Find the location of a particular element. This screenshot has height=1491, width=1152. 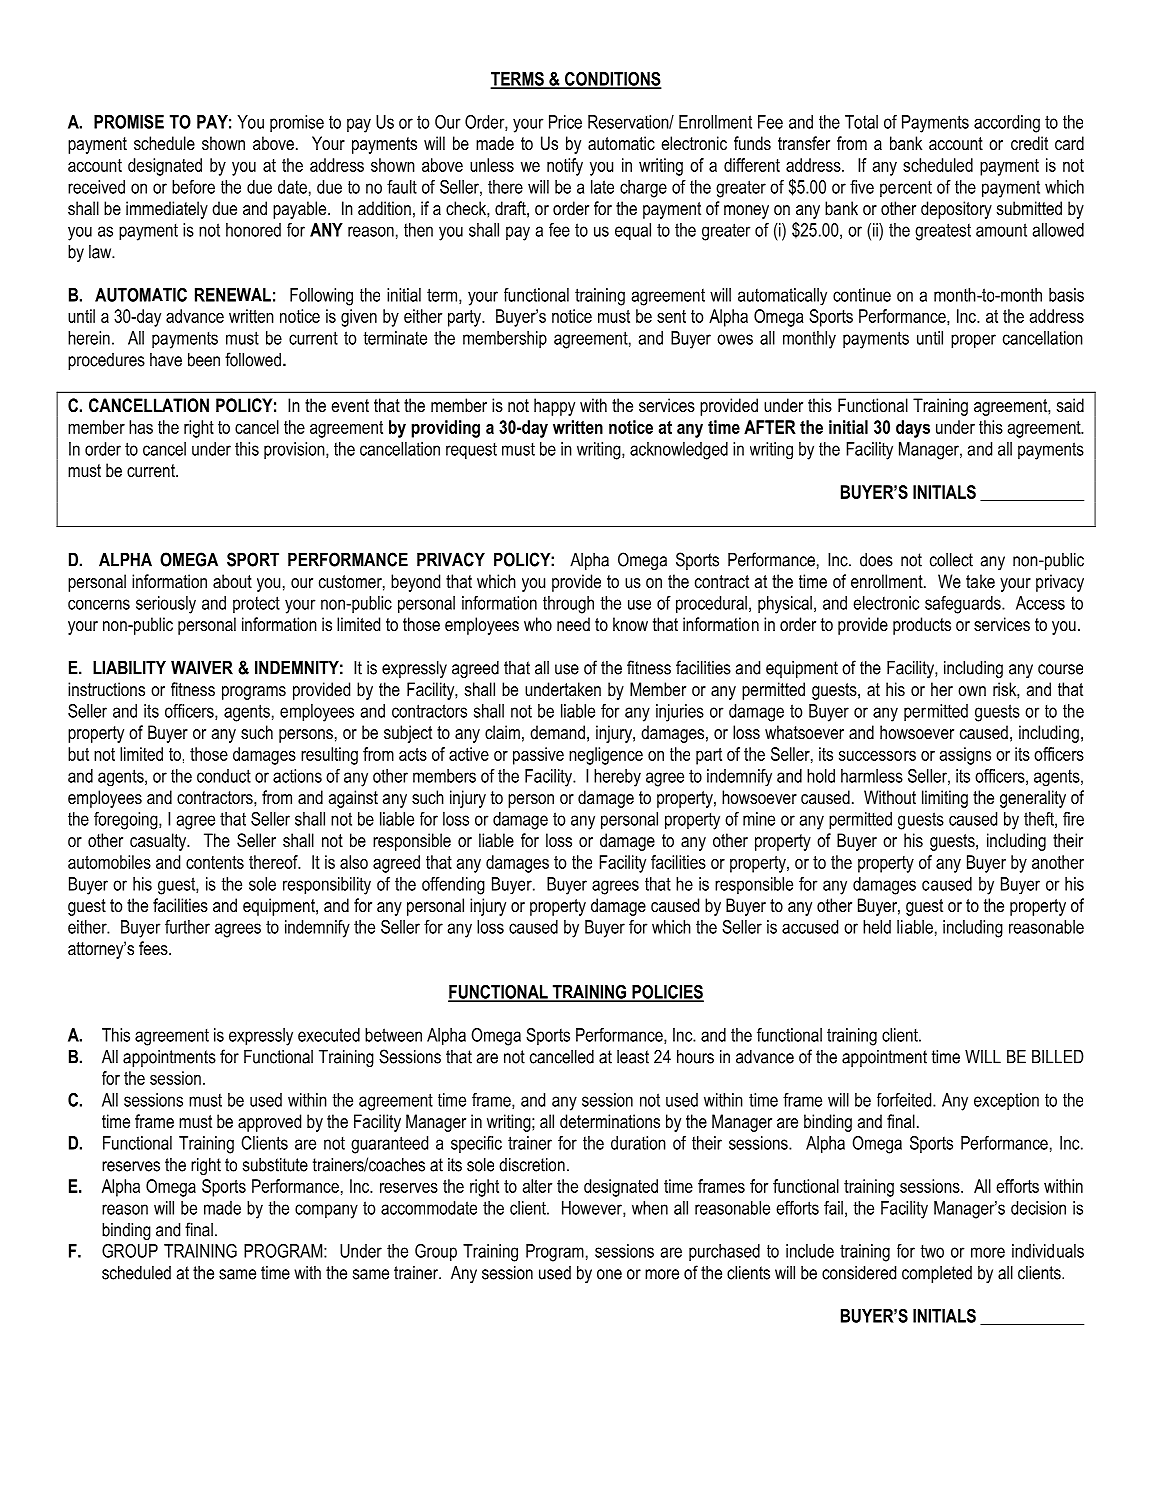

held is located at coordinates (877, 927).
